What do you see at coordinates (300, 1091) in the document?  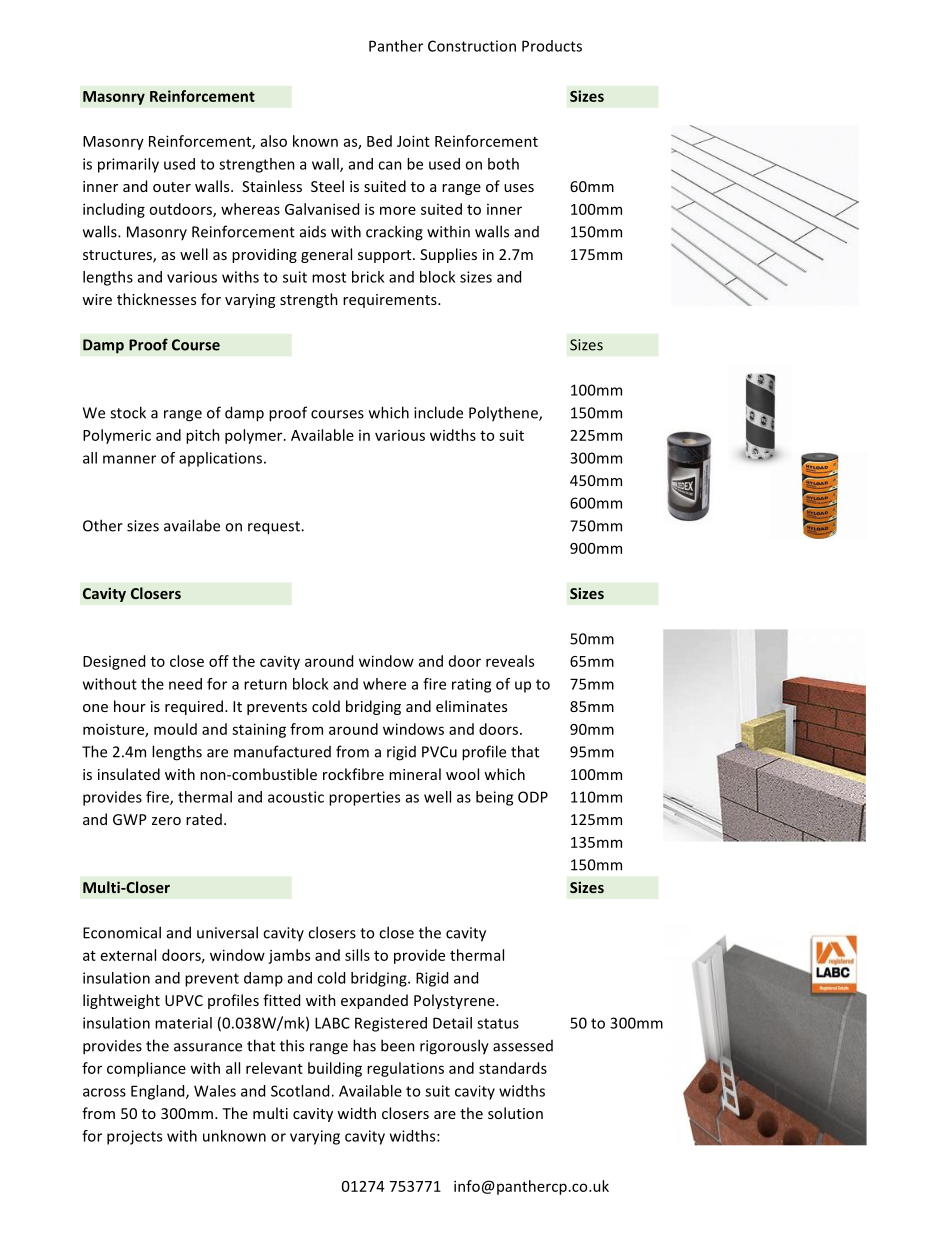 I see `Scotland` at bounding box center [300, 1091].
